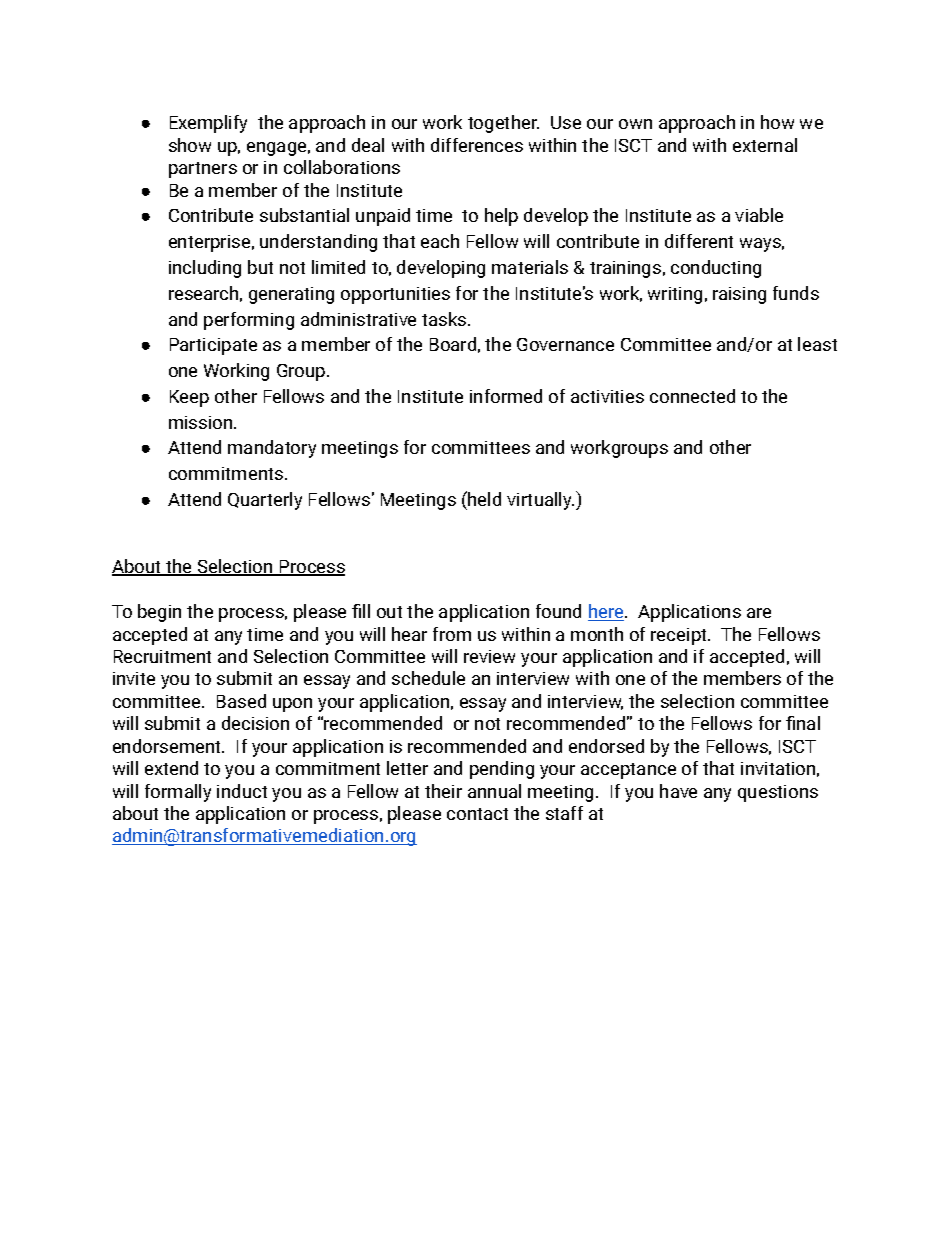 Image resolution: width=952 pixels, height=1233 pixels. What do you see at coordinates (159, 613) in the screenshot?
I see `begin` at bounding box center [159, 613].
